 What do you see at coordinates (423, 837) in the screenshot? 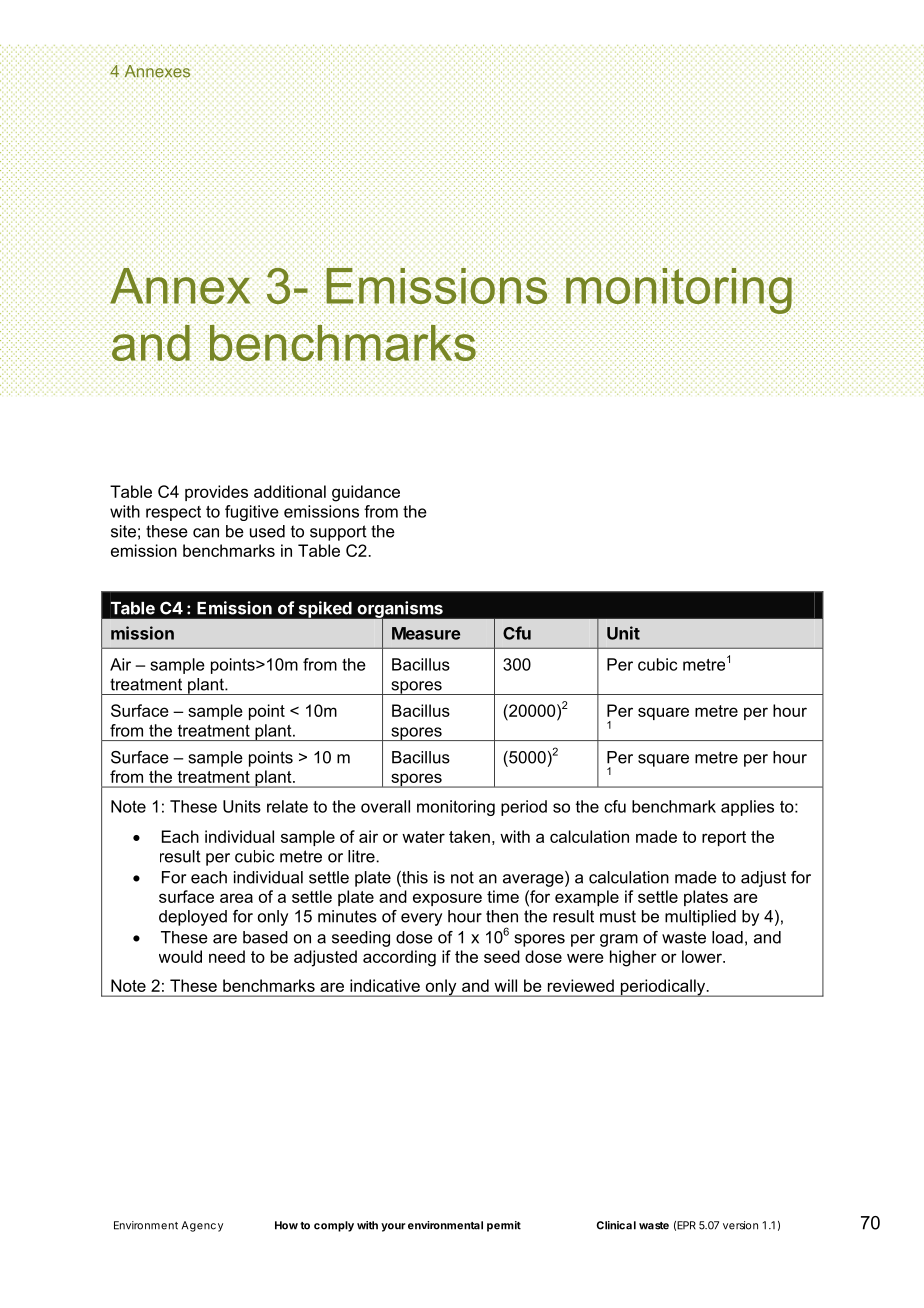
I see `water` at bounding box center [423, 837].
